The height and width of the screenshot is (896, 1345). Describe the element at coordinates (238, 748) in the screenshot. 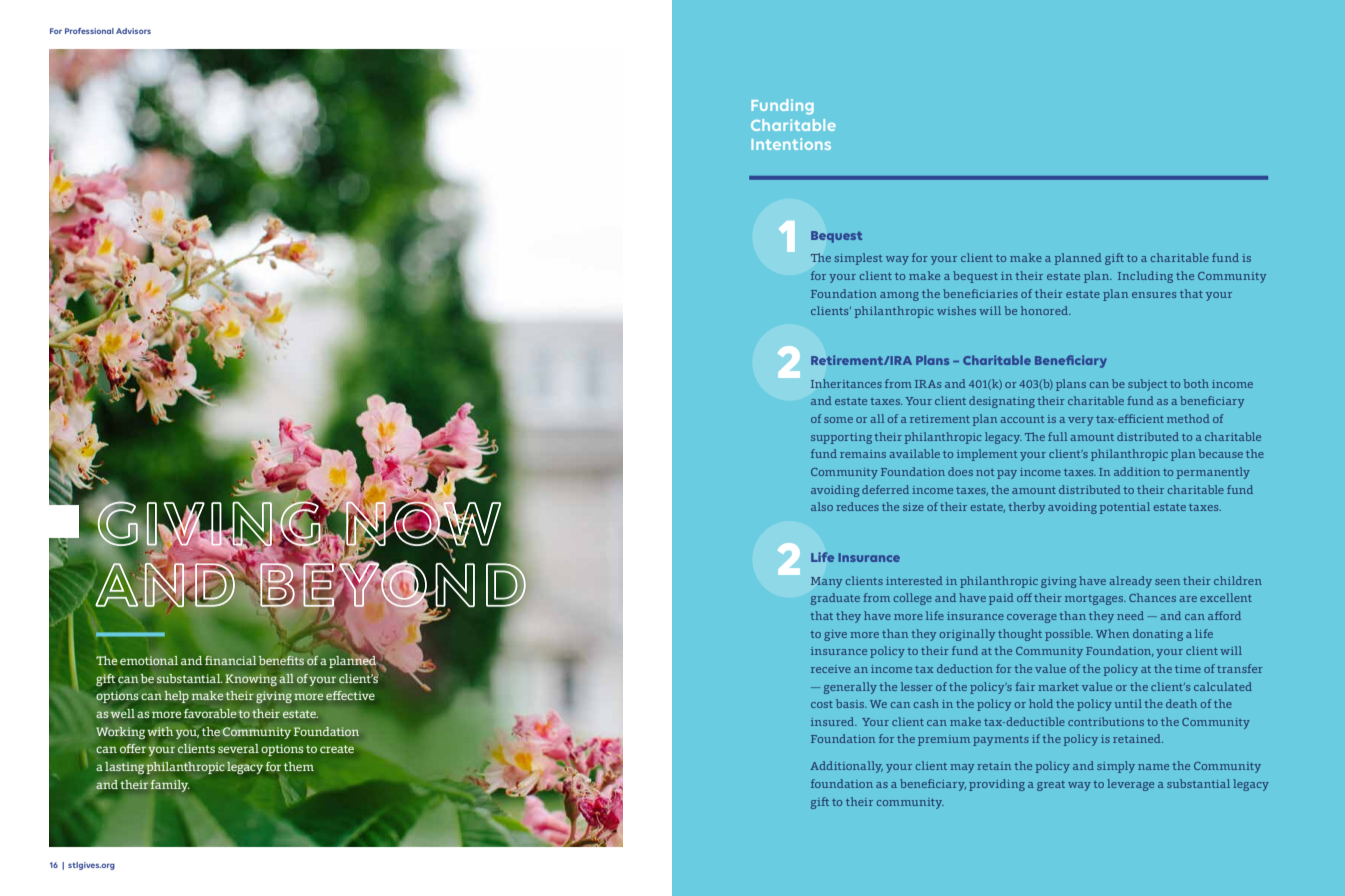

I see `several` at that location.
